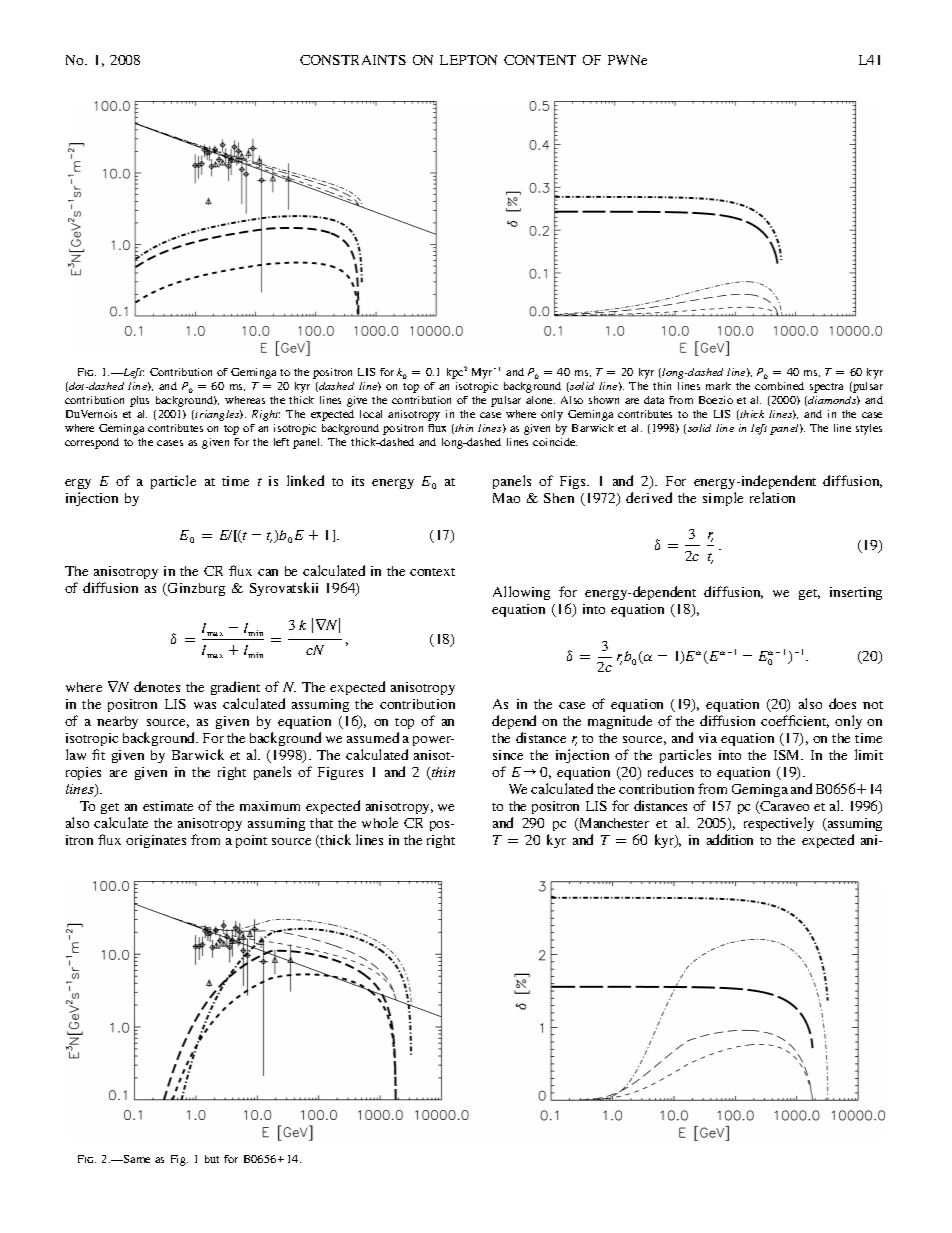  What do you see at coordinates (826, 388) in the image?
I see `spectra` at bounding box center [826, 388].
